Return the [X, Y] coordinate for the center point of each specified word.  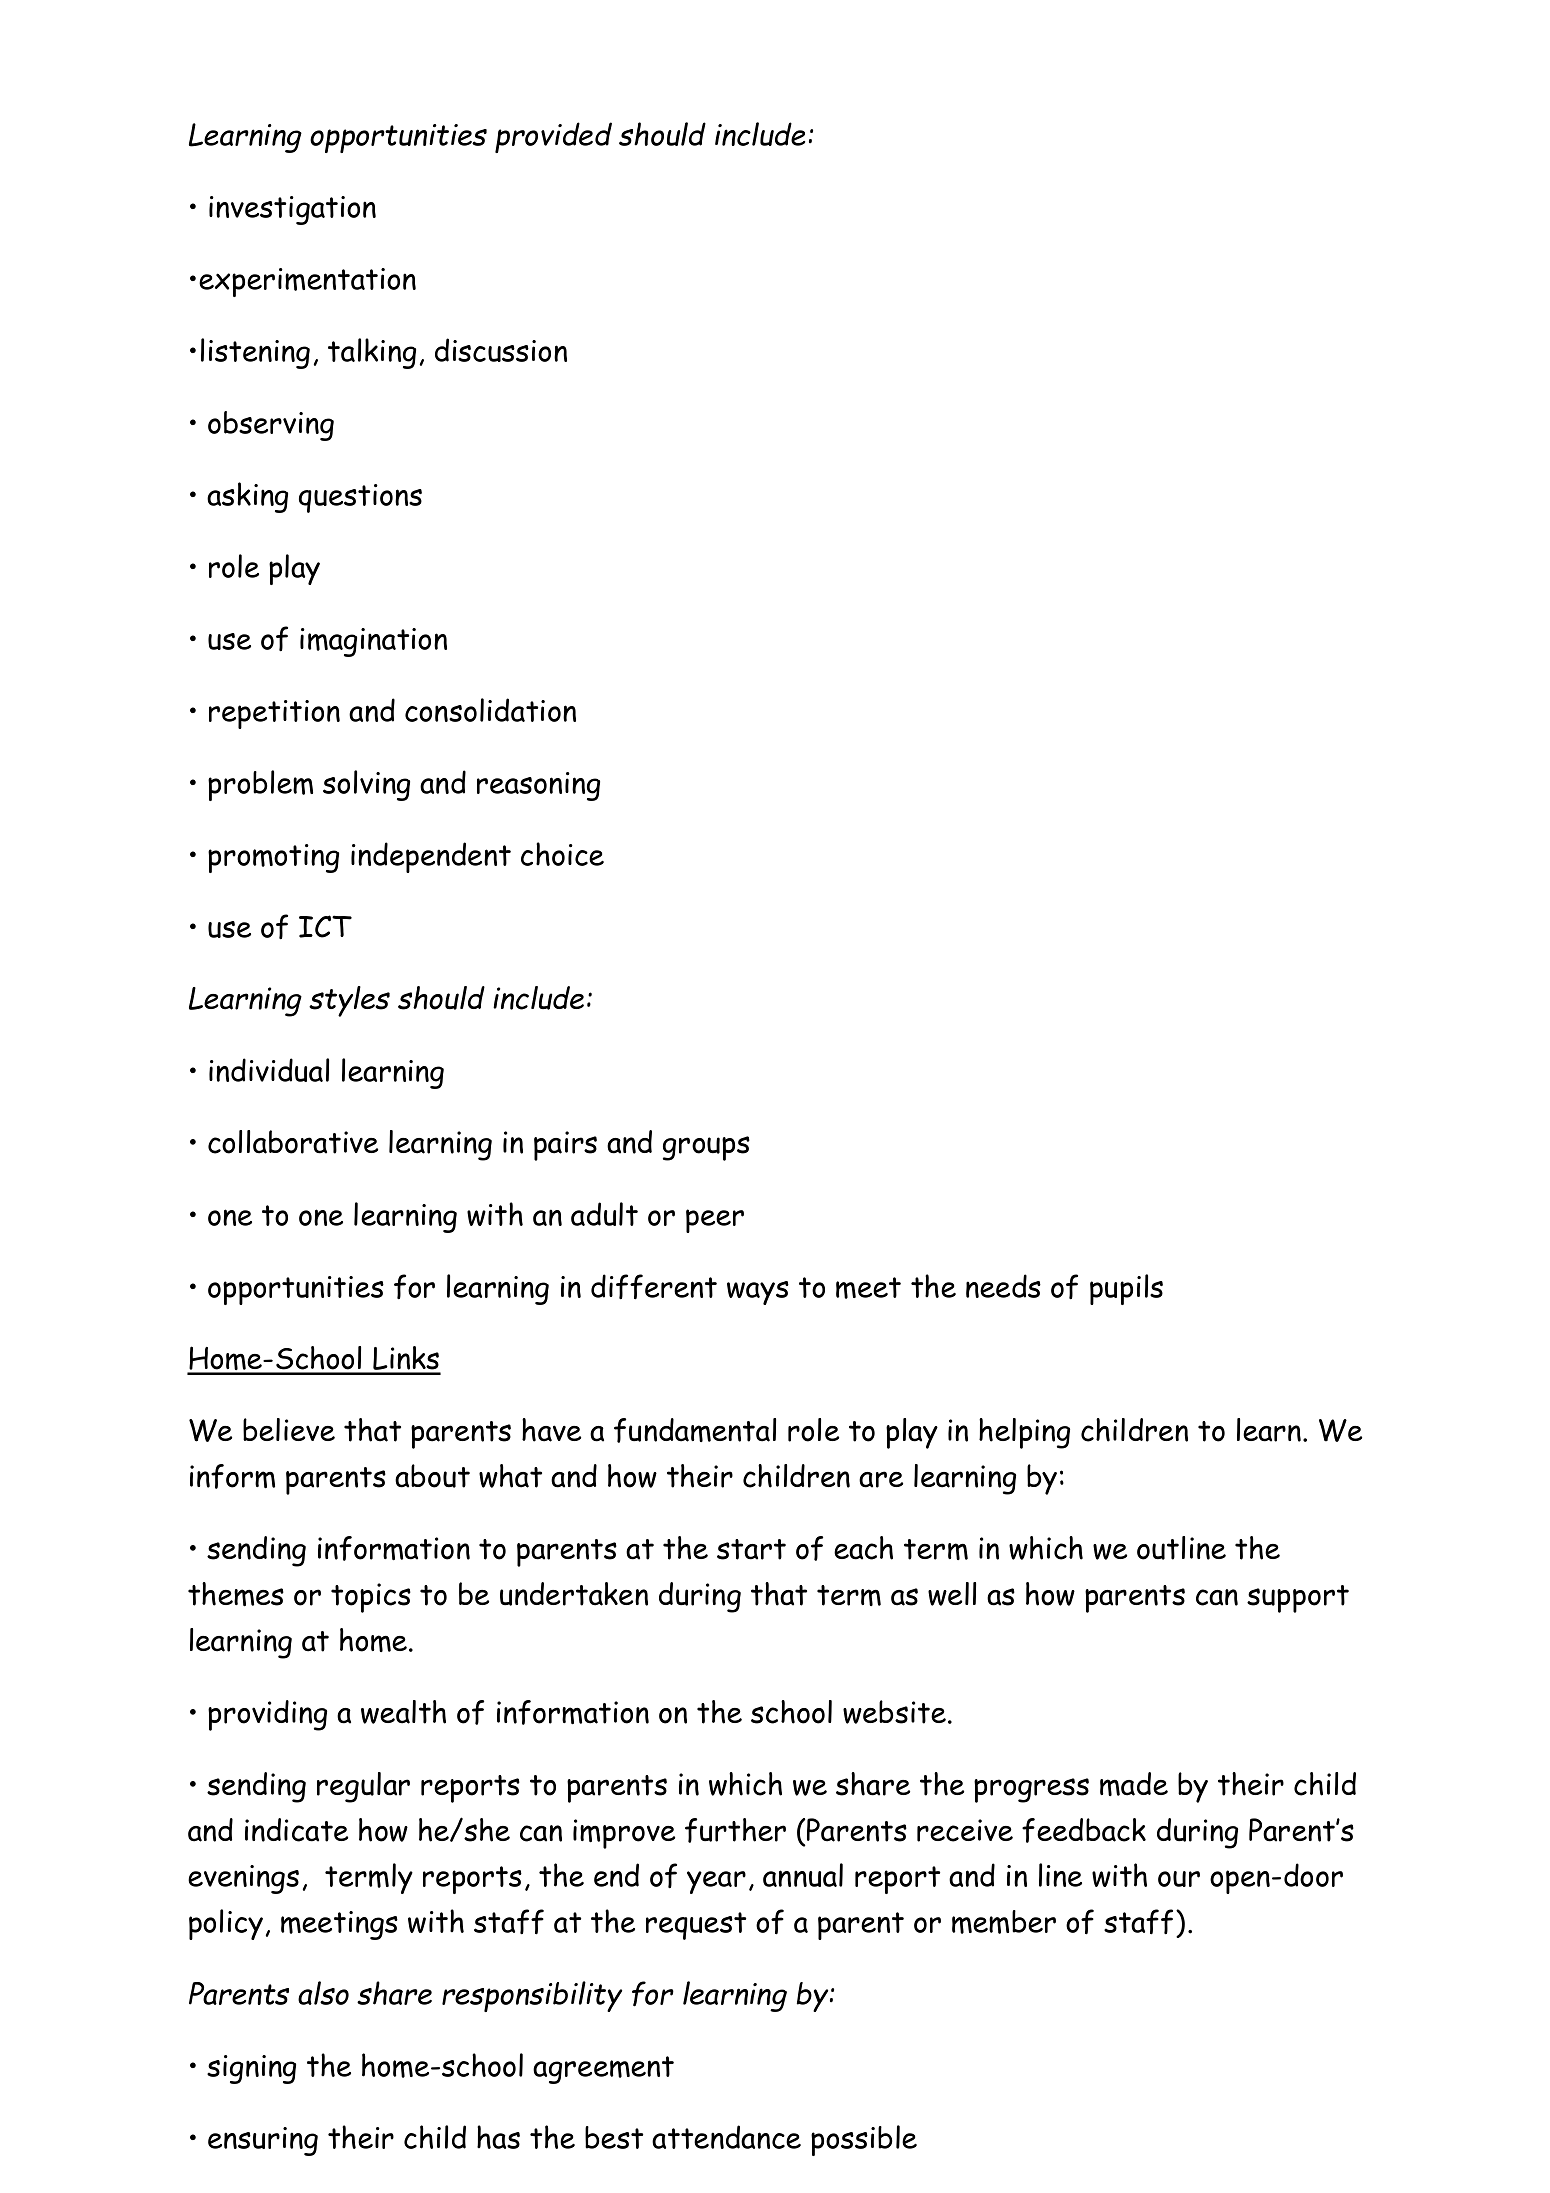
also [323, 1993]
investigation [292, 210]
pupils [1126, 1289]
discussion [501, 350]
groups [706, 1148]
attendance [726, 2137]
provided [553, 137]
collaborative [293, 1142]
